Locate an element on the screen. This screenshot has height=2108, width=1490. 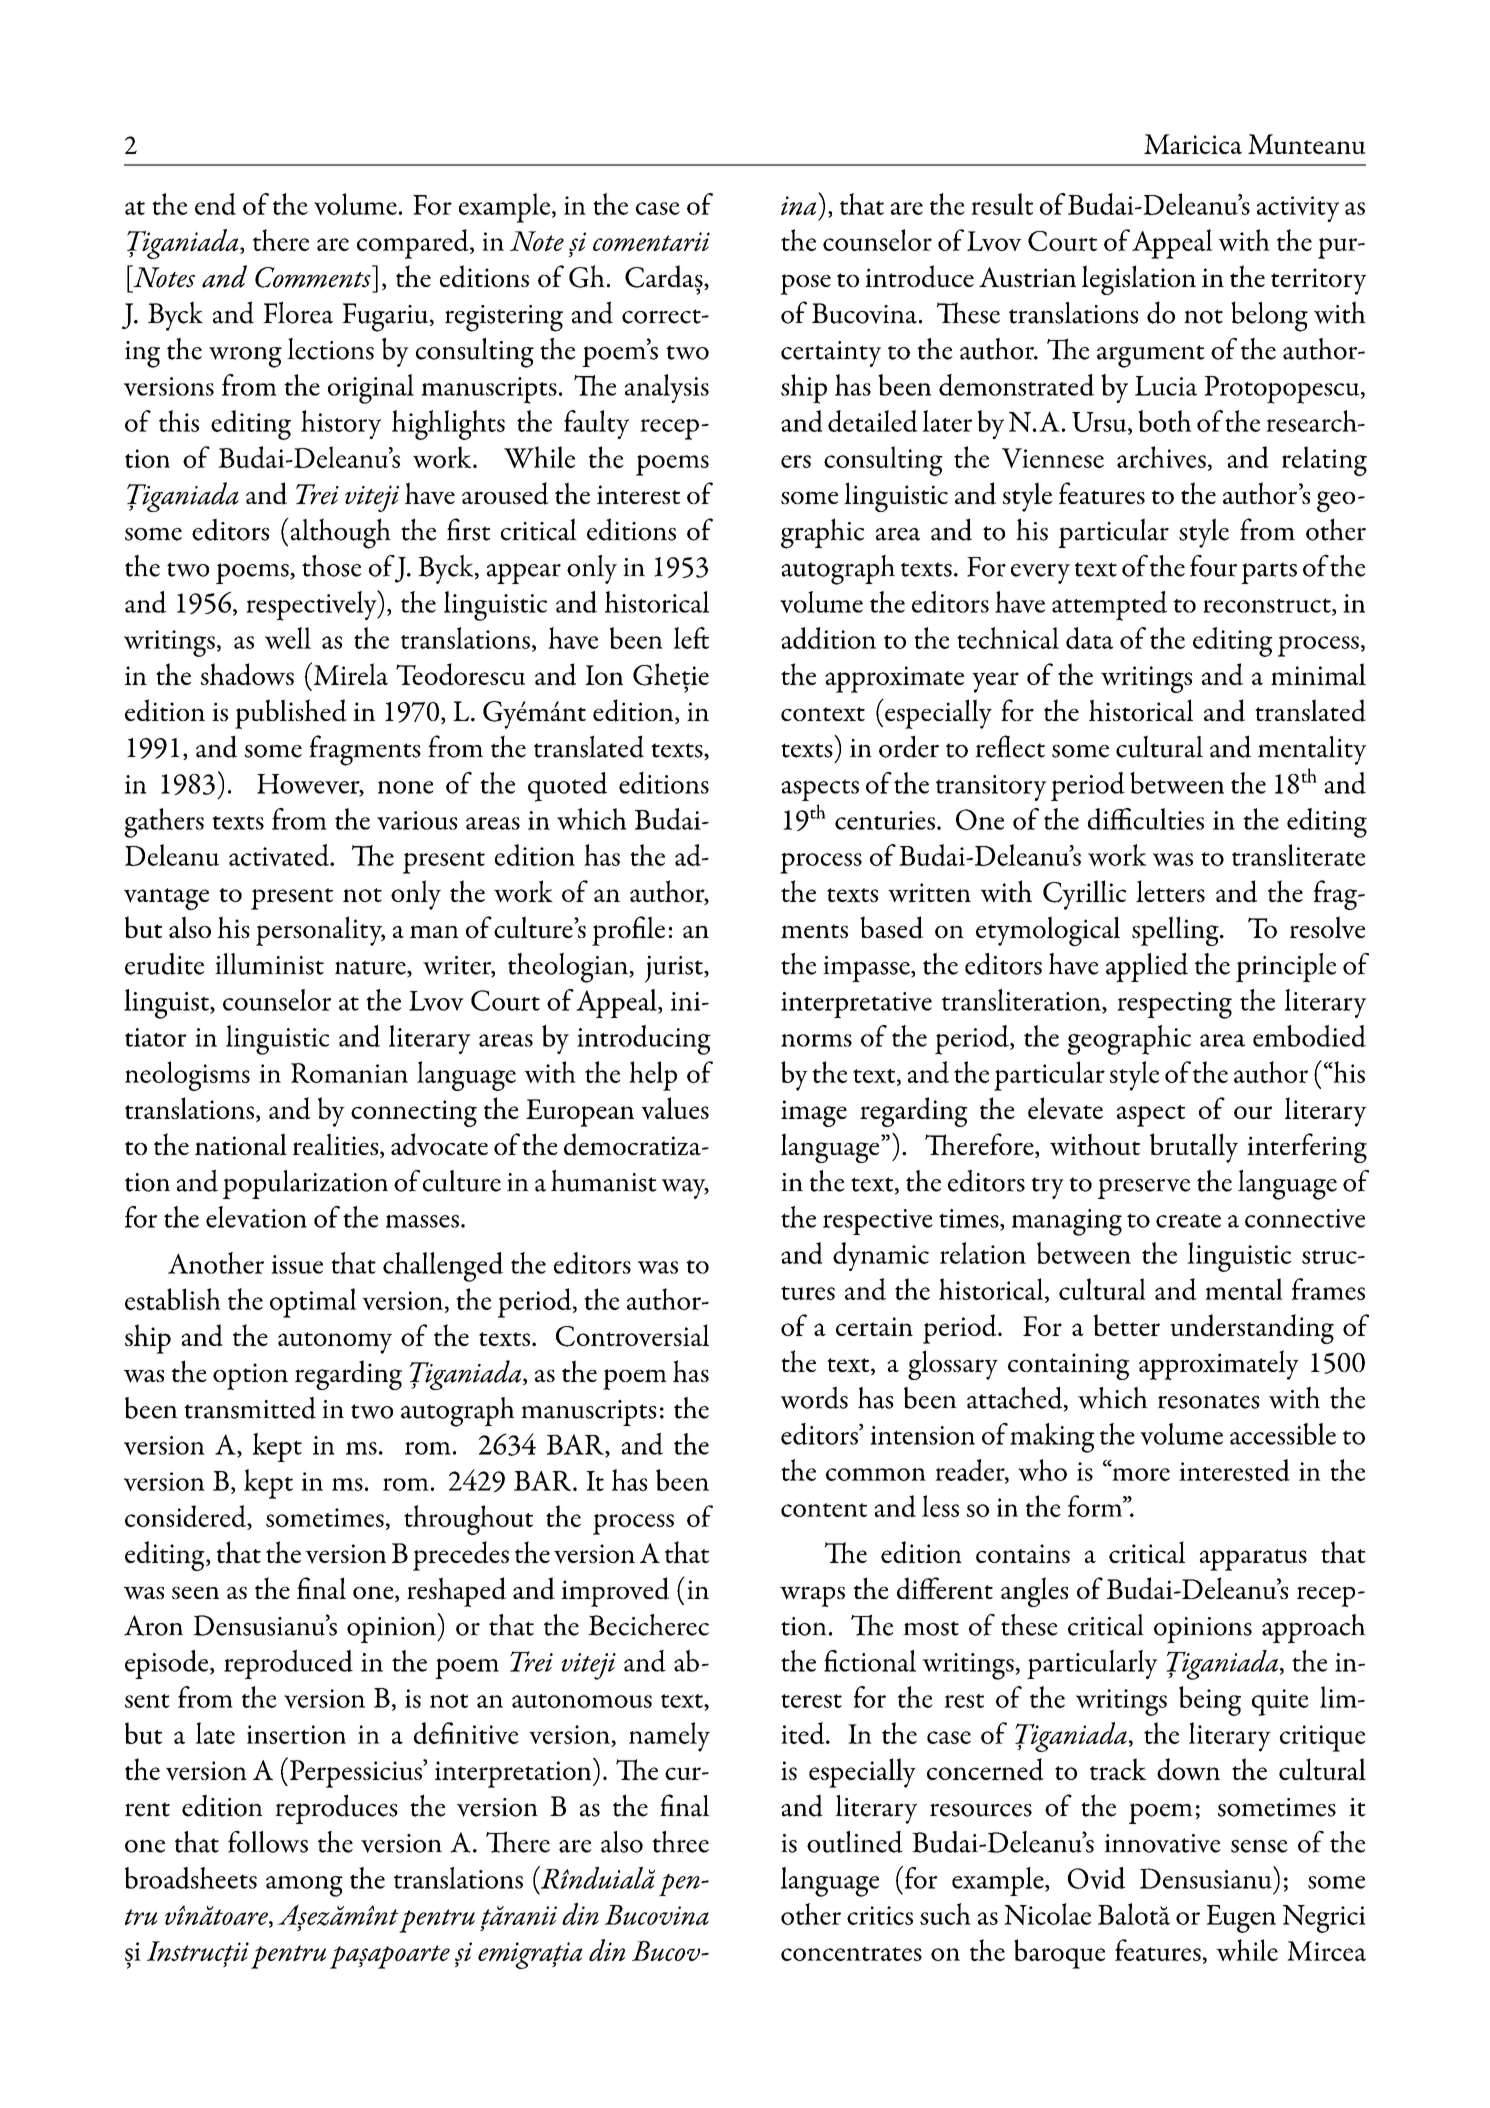
left is located at coordinates (691, 638).
